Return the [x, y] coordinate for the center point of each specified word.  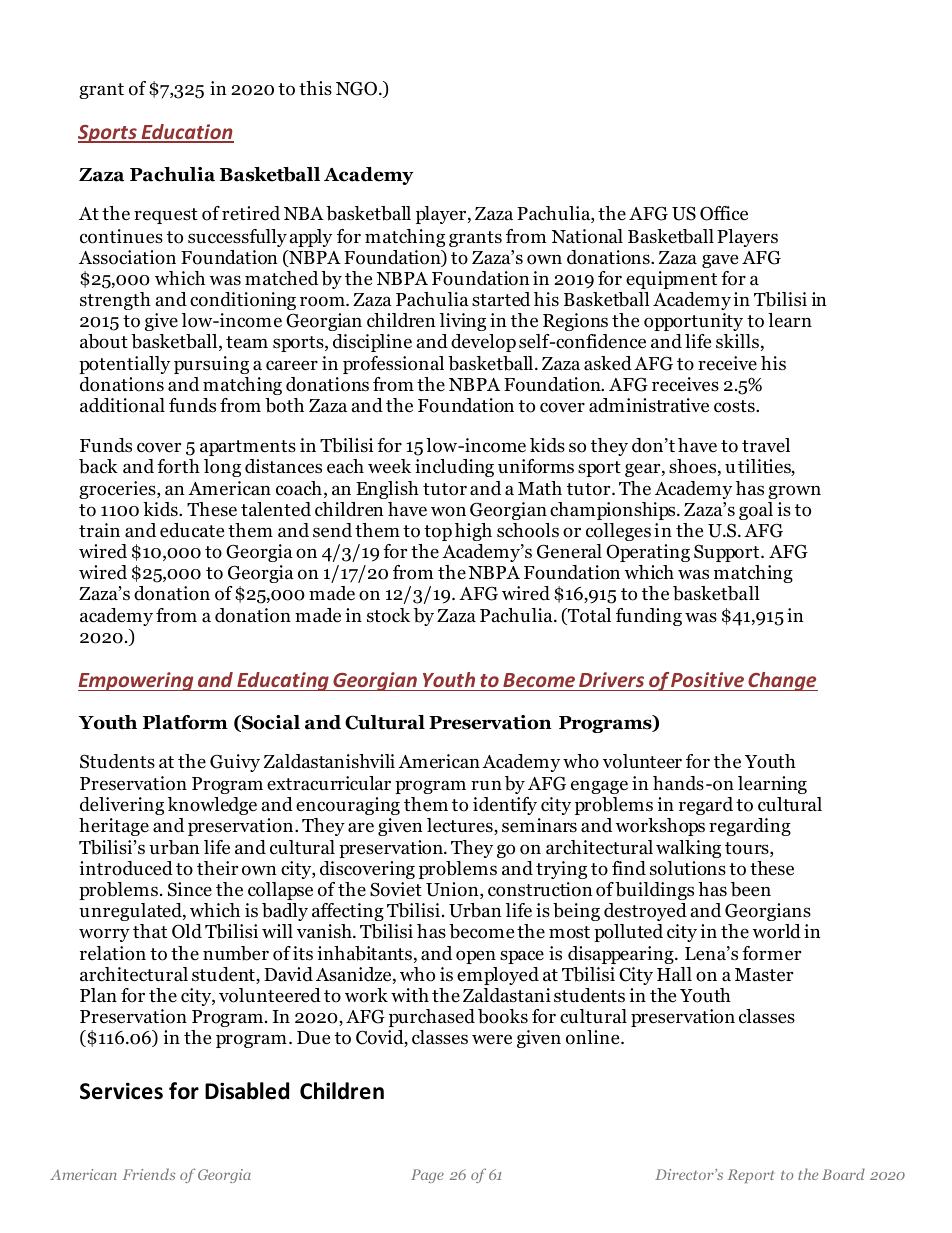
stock [388, 615]
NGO [356, 88]
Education [186, 133]
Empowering [137, 681]
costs [735, 406]
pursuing [211, 365]
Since [190, 889]
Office [724, 213]
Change [782, 681]
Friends [149, 1174]
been [751, 889]
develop [483, 343]
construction [540, 889]
